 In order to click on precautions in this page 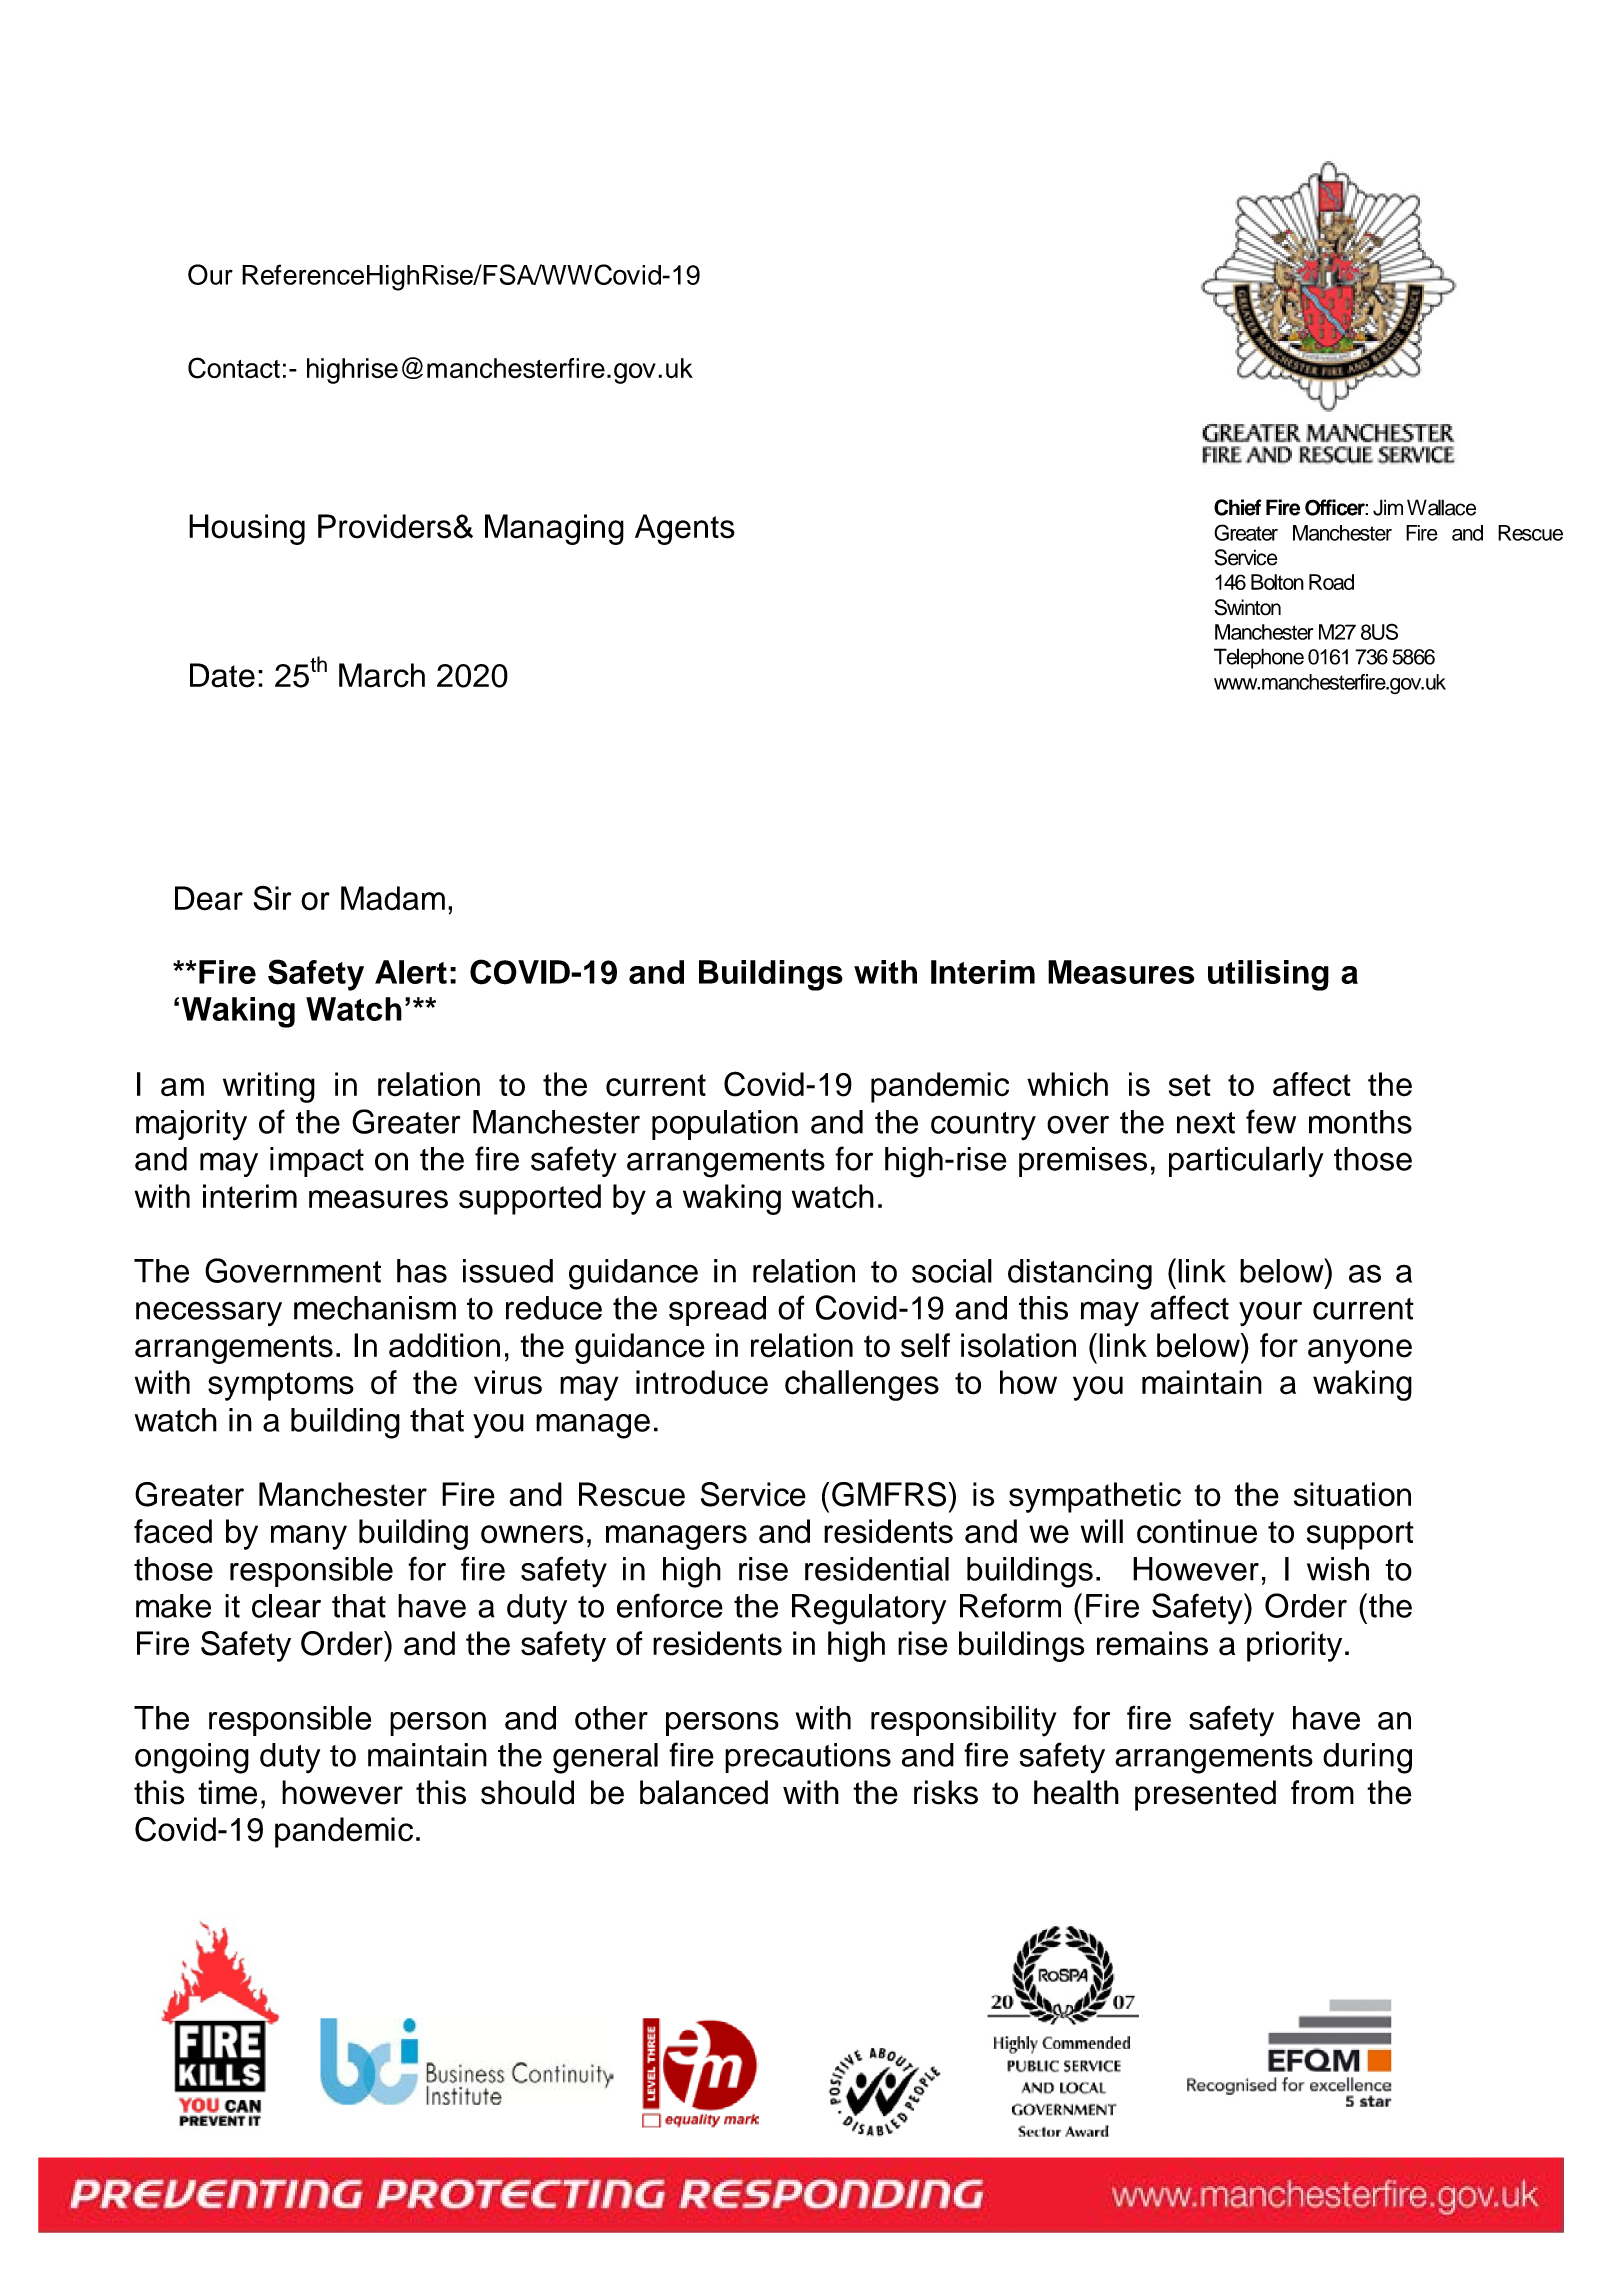, I will do `click(808, 1758)`.
